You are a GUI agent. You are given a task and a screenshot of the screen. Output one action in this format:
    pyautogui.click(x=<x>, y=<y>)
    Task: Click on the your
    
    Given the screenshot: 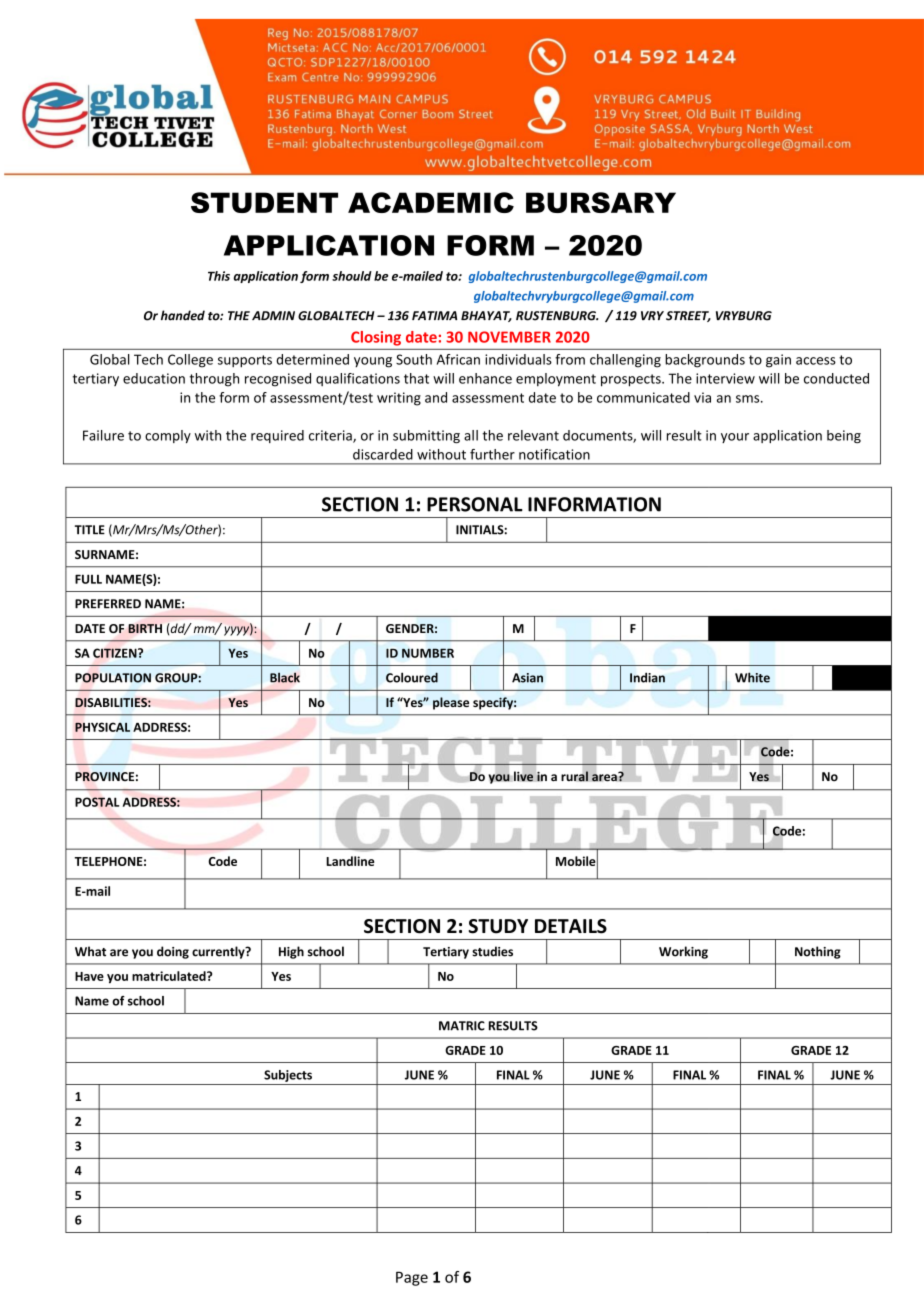 What is the action you would take?
    pyautogui.click(x=735, y=438)
